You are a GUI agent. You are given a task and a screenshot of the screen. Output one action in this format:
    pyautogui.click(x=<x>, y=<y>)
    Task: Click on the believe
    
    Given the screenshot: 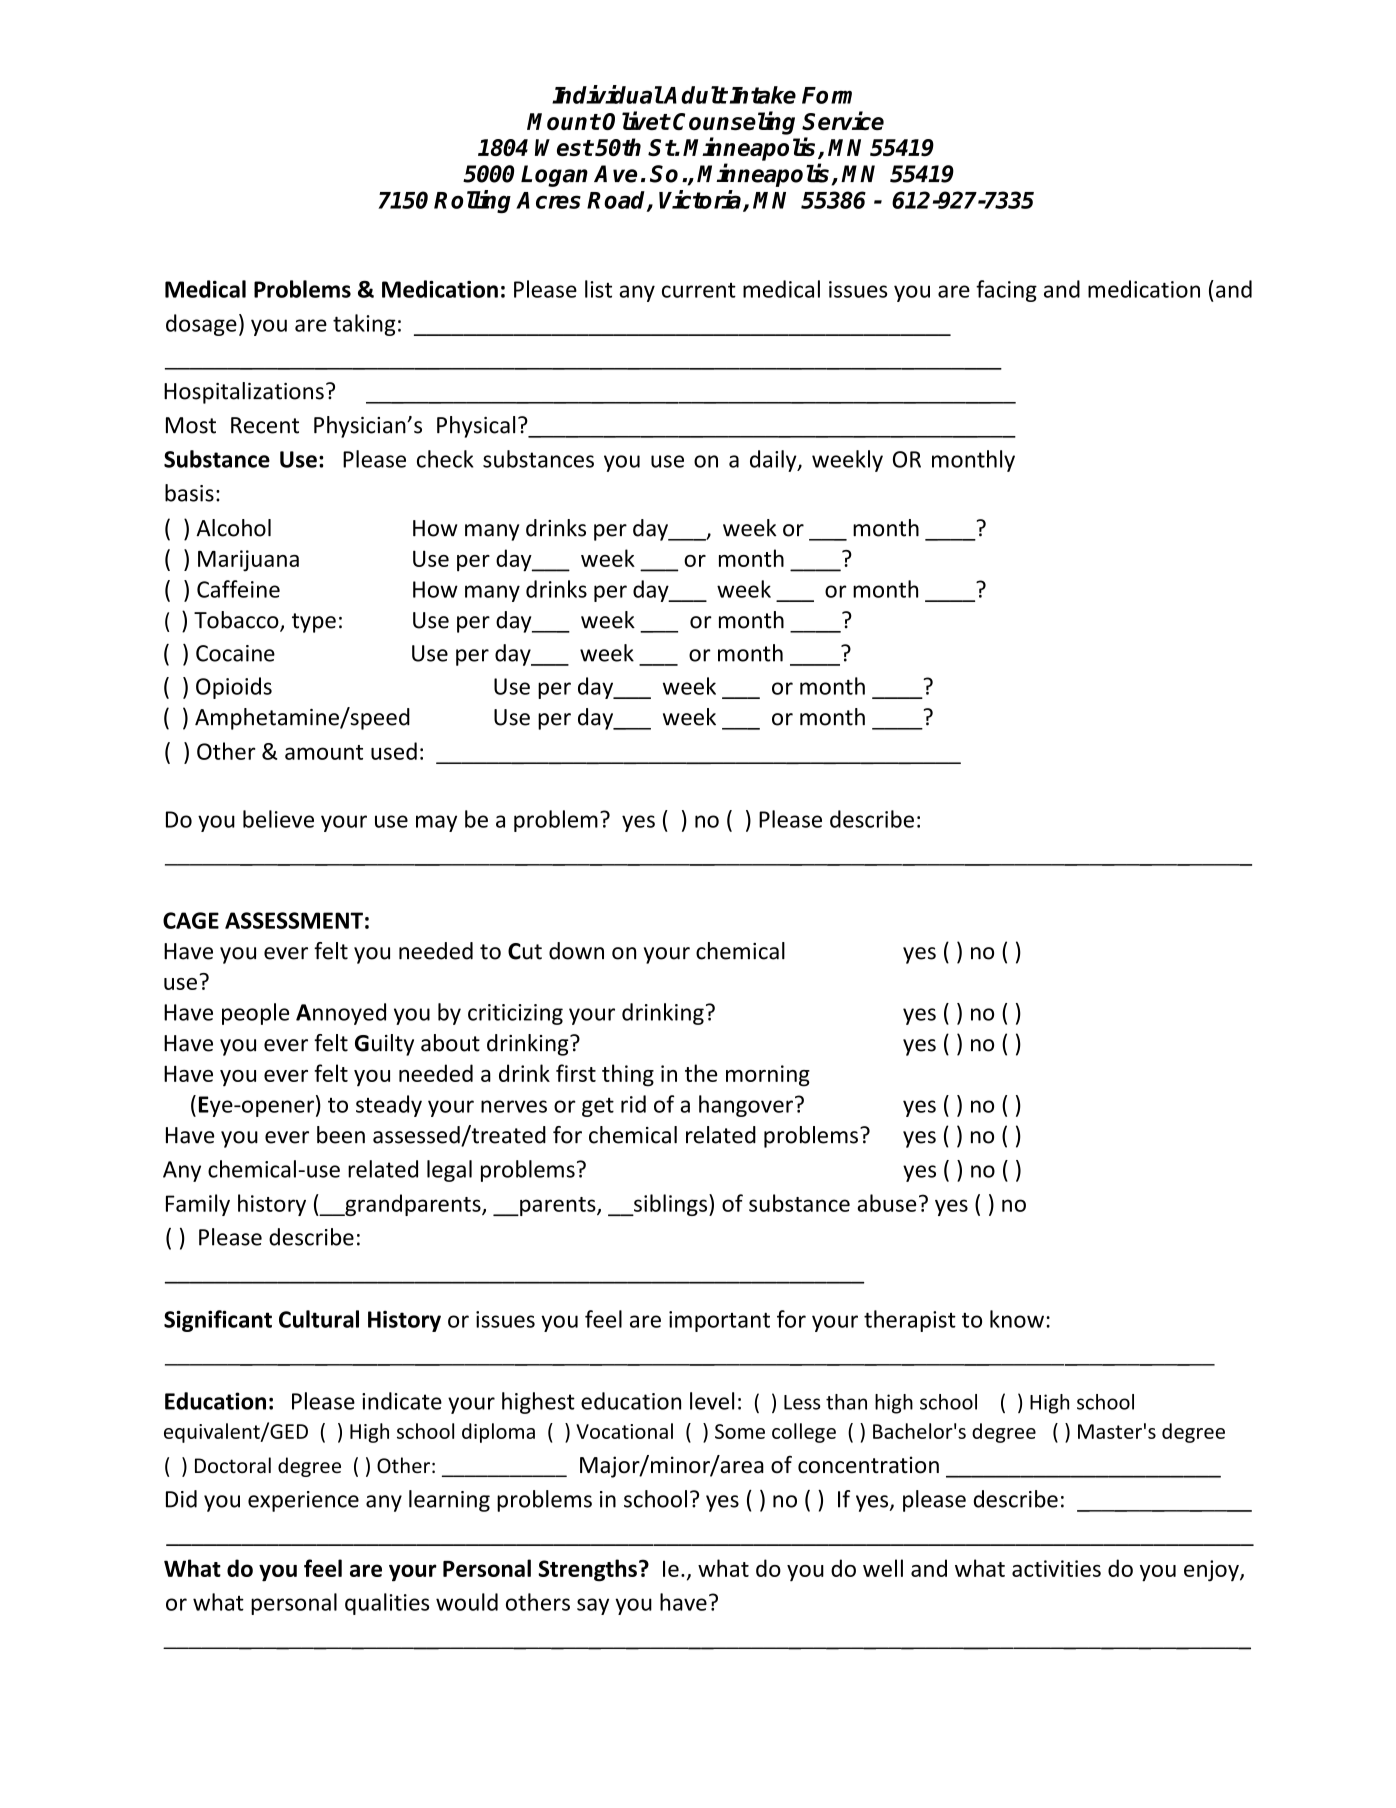 What is the action you would take?
    pyautogui.click(x=278, y=819)
